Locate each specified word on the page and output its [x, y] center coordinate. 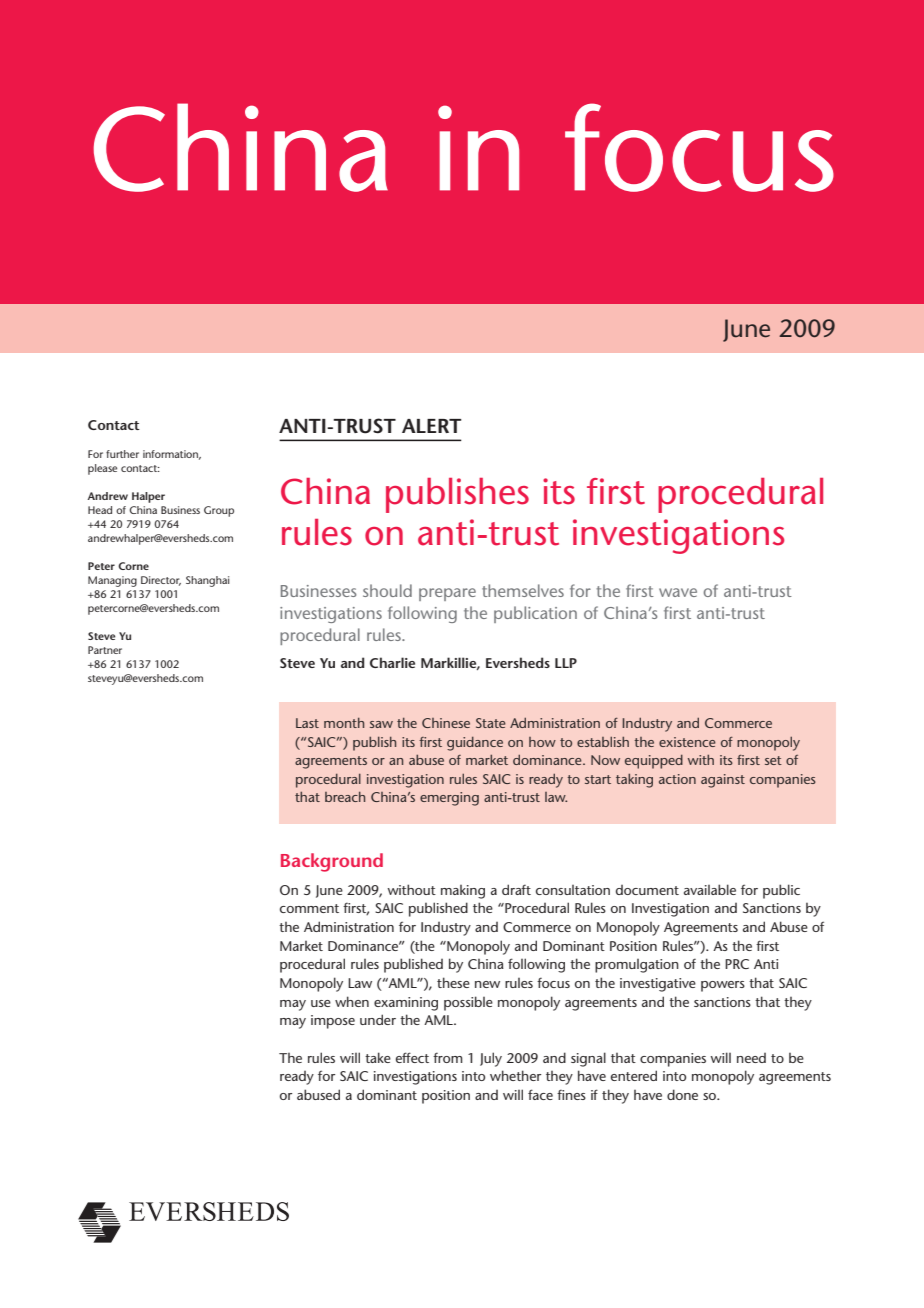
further [122, 454]
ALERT [432, 426]
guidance [475, 743]
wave [678, 592]
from [448, 1057]
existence [687, 742]
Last [307, 723]
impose [333, 1022]
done [682, 1094]
